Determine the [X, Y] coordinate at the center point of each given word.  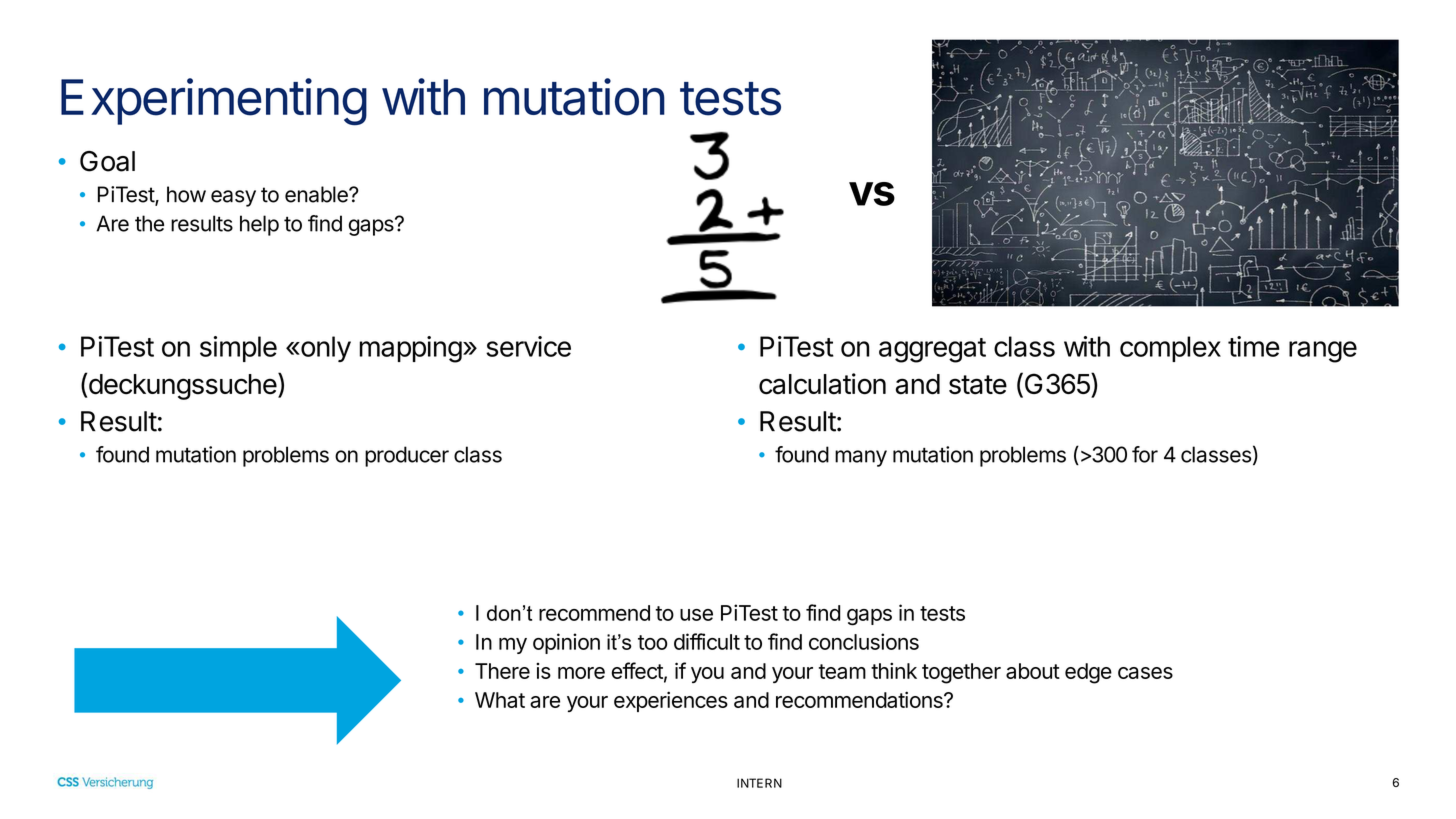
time [1254, 346]
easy [233, 198]
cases [1145, 673]
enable [317, 194]
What [500, 700]
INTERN [759, 783]
